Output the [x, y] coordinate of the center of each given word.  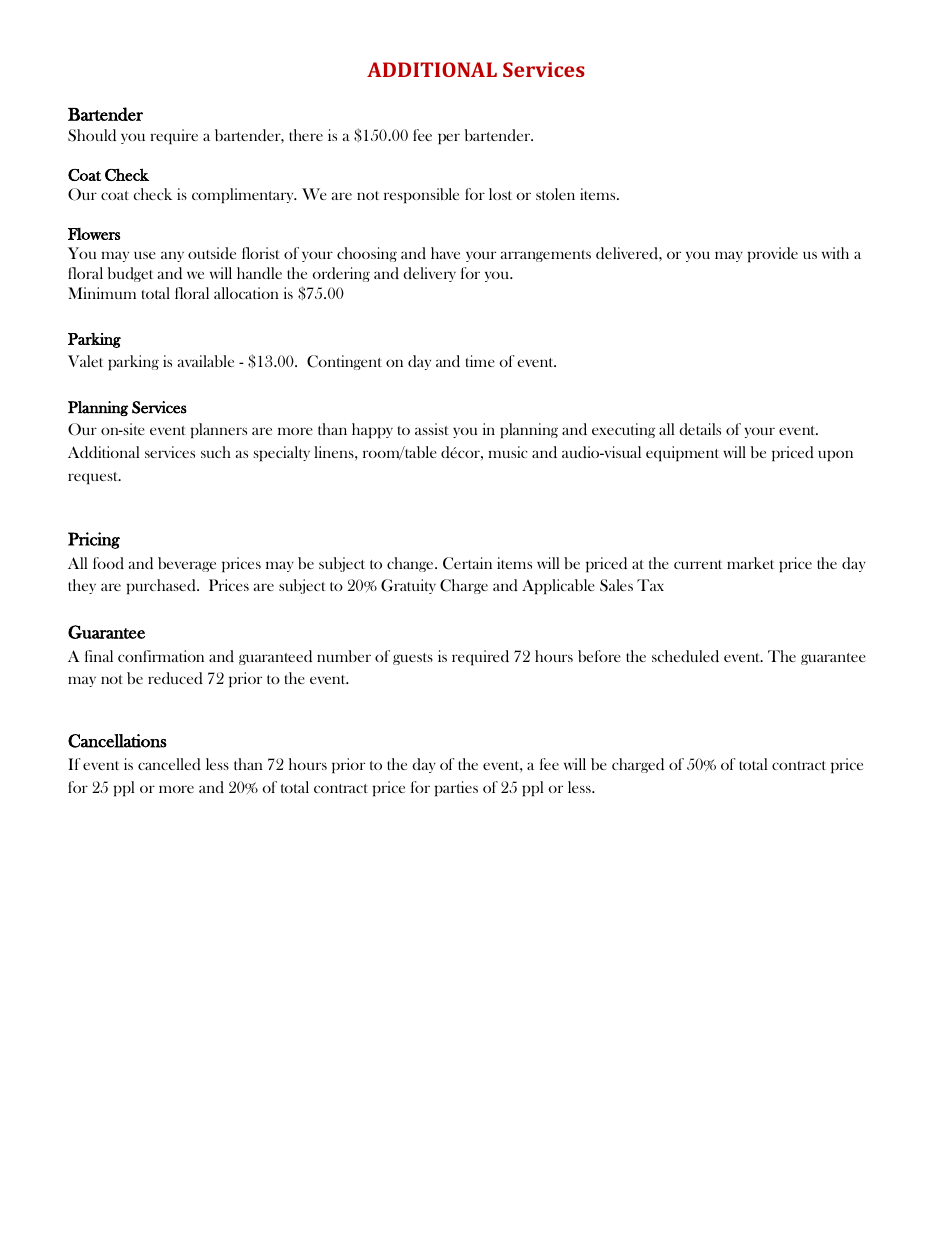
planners [218, 431]
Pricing [94, 540]
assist [432, 429]
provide [772, 255]
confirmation [161, 656]
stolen [555, 194]
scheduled [685, 656]
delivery [429, 274]
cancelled [169, 764]
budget [130, 274]
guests [413, 659]
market [750, 563]
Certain [467, 563]
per [449, 139]
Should [92, 135]
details [700, 429]
